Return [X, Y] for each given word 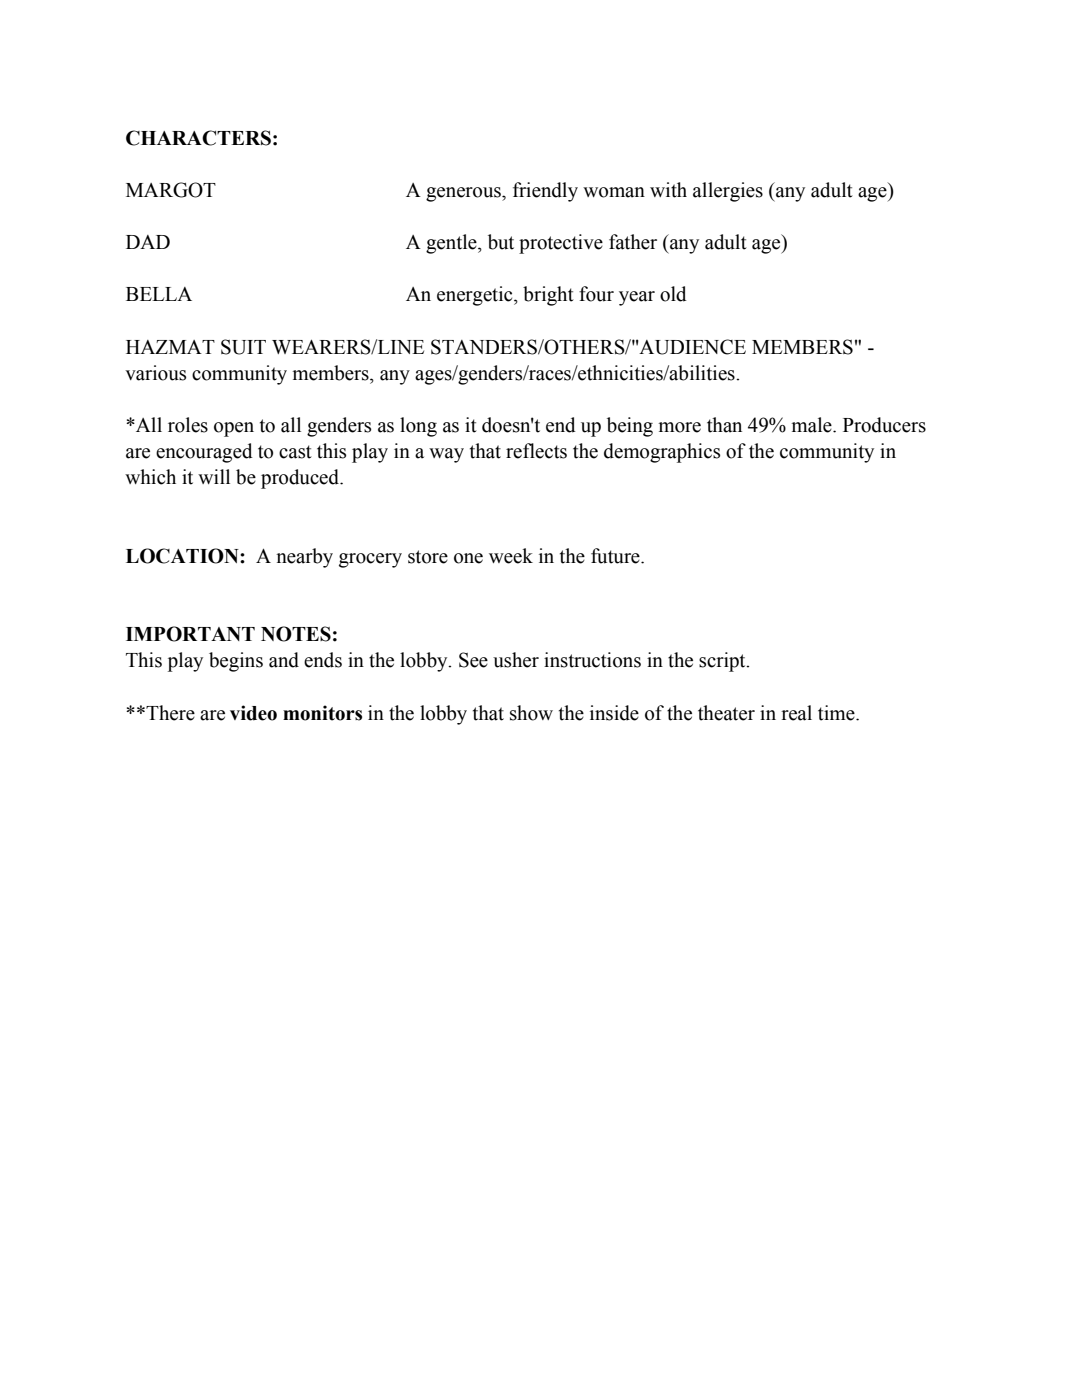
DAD [148, 242]
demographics [662, 453]
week [511, 556]
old [673, 294]
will [214, 476]
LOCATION [183, 556]
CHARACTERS [198, 138]
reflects [536, 451]
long [418, 427]
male [813, 425]
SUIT [243, 347]
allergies [728, 192]
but [501, 242]
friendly [545, 192]
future [616, 556]
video [253, 713]
